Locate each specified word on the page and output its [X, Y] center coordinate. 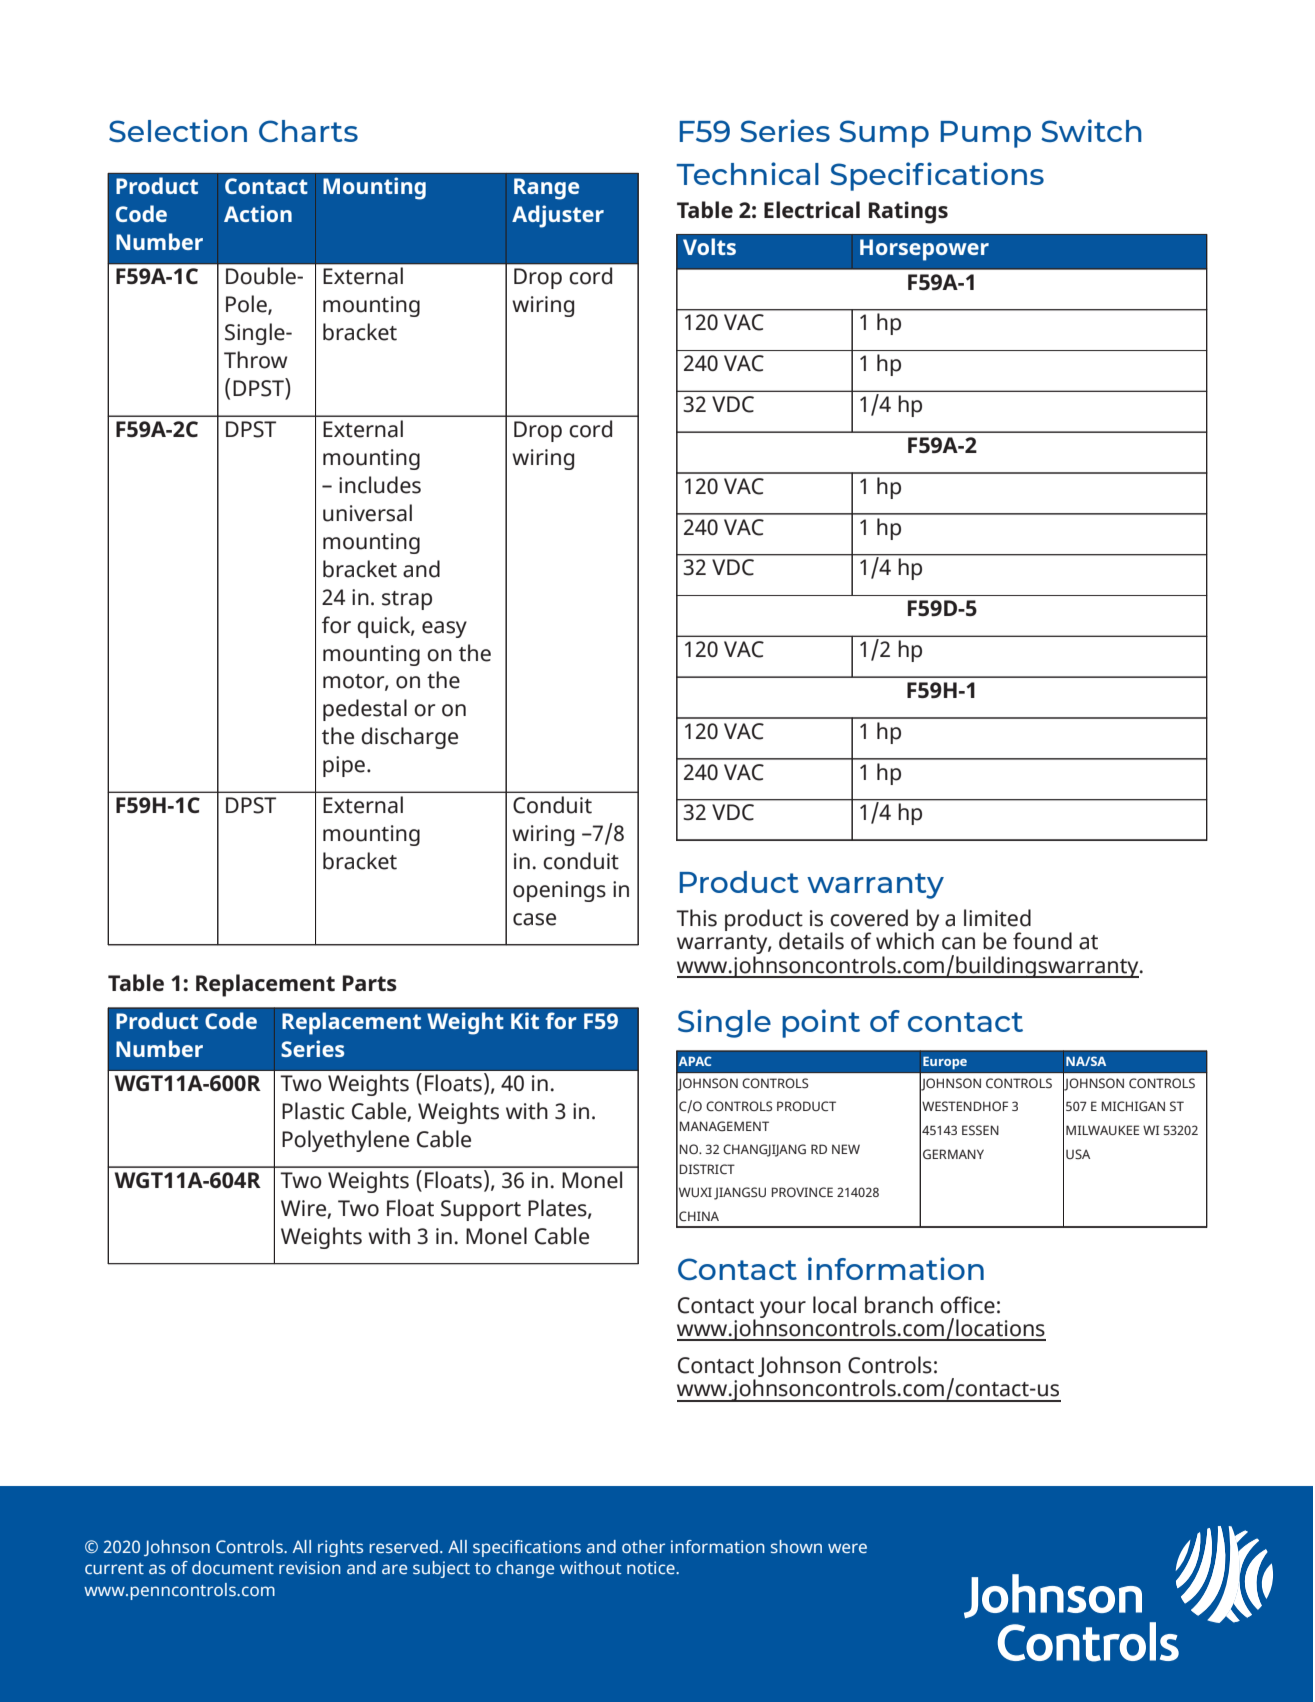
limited [997, 918]
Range [546, 189]
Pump [986, 134]
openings [559, 891]
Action [258, 213]
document [233, 1567]
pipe [344, 766]
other [643, 1546]
